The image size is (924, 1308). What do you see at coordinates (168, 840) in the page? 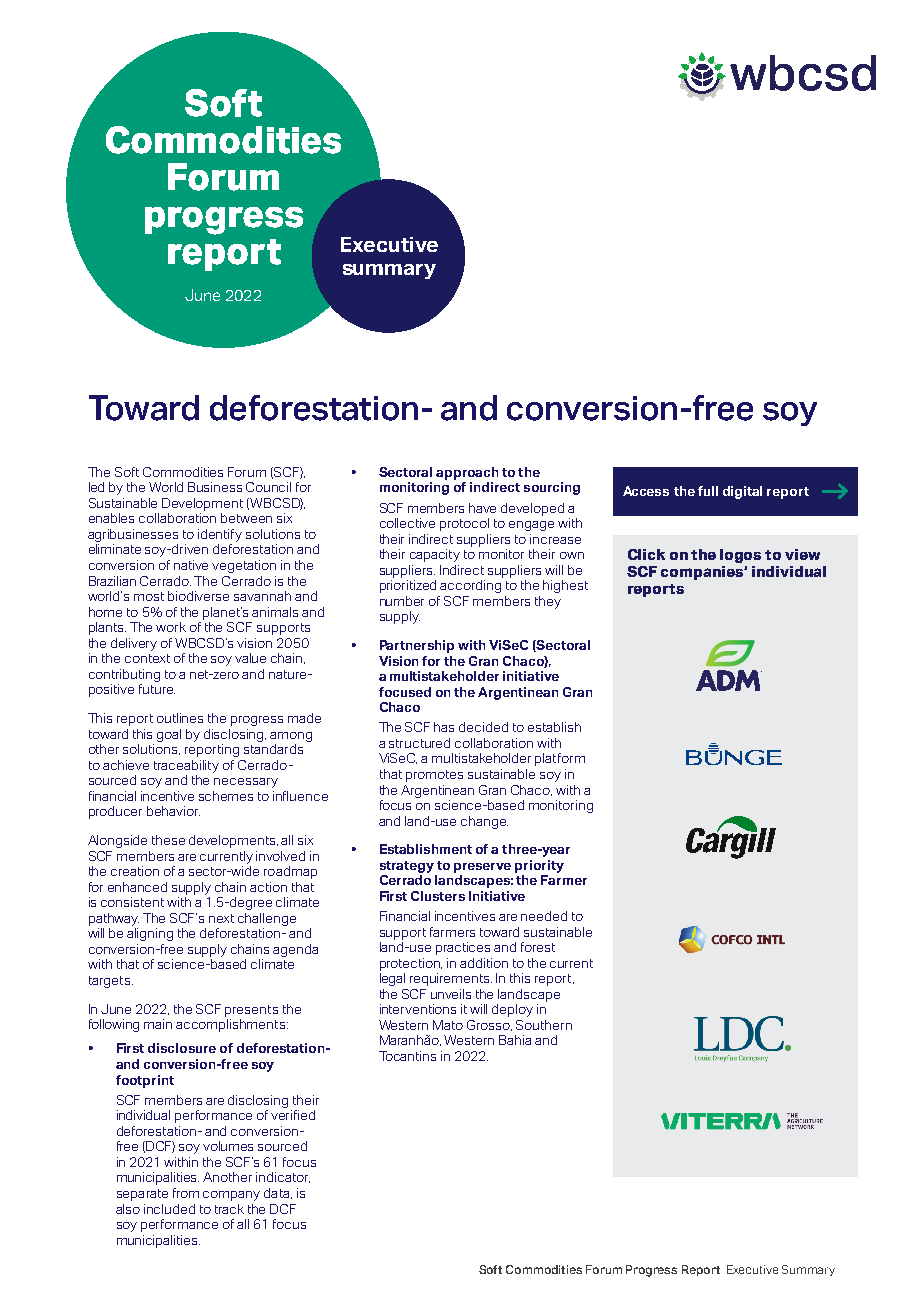
I see `these` at bounding box center [168, 840].
